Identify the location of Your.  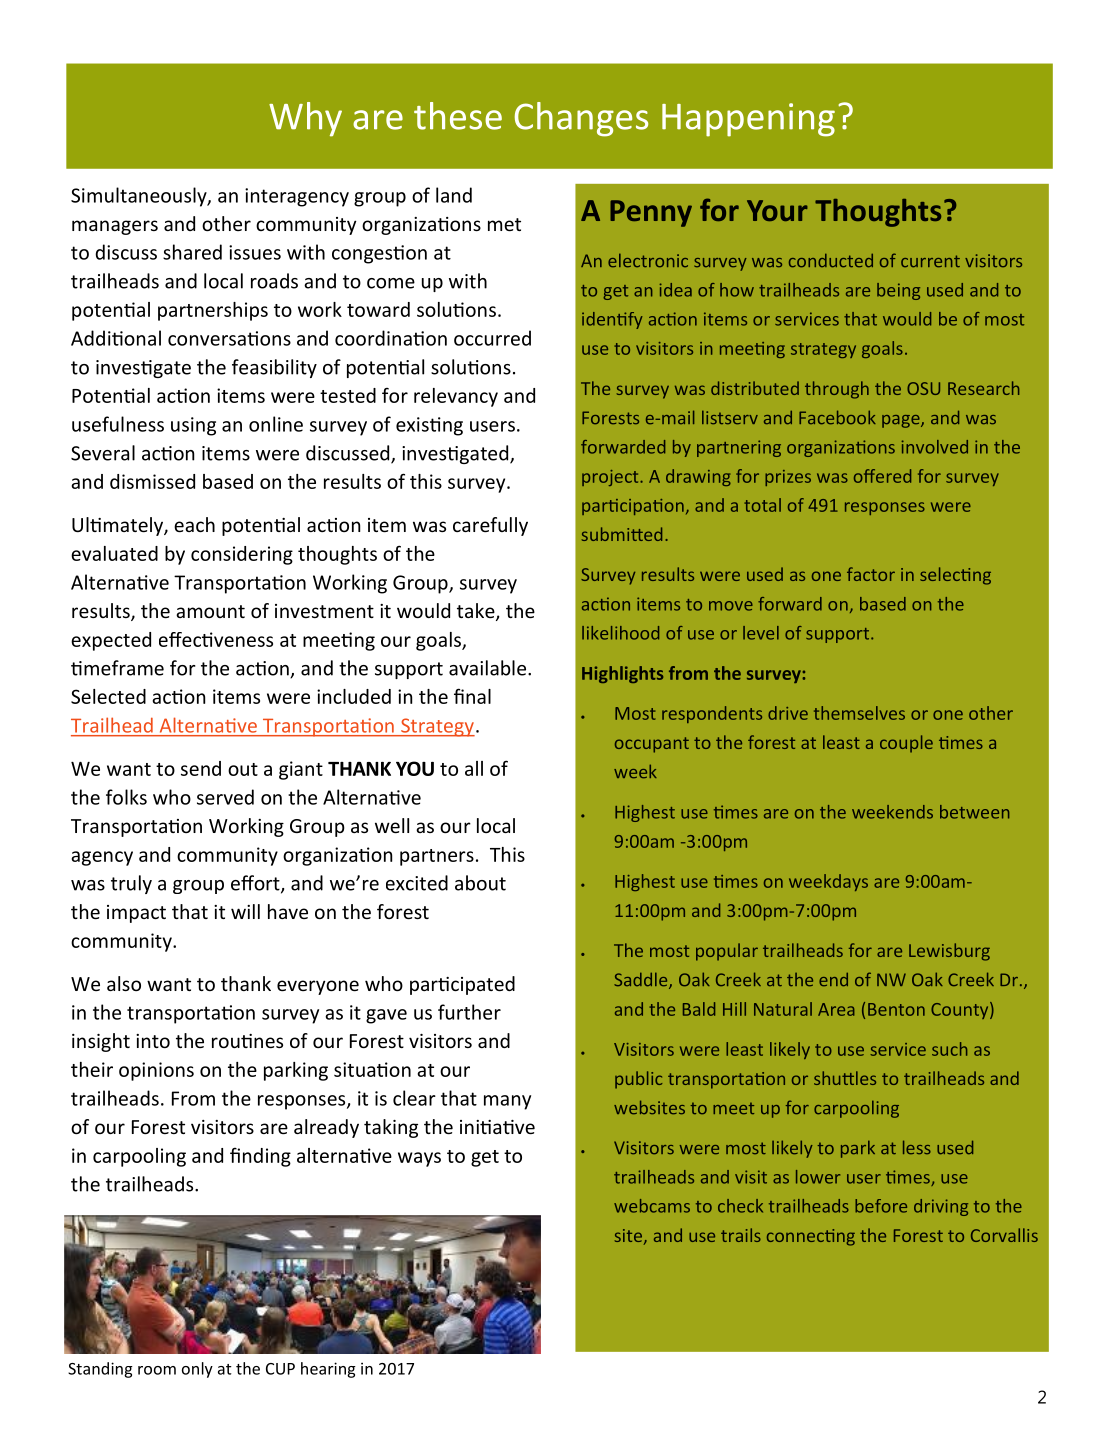
(777, 210).
